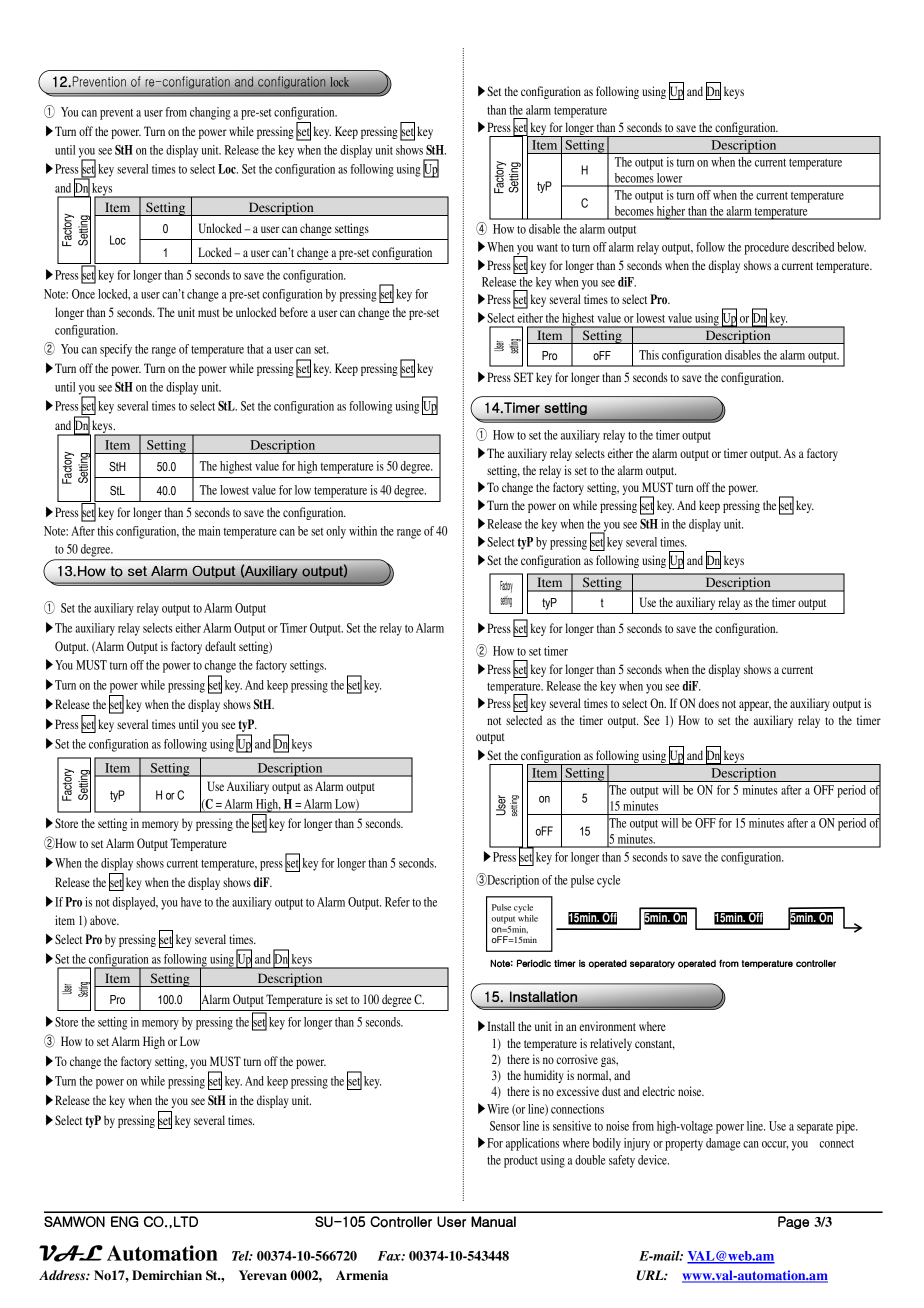  I want to click on within, so click(363, 531).
